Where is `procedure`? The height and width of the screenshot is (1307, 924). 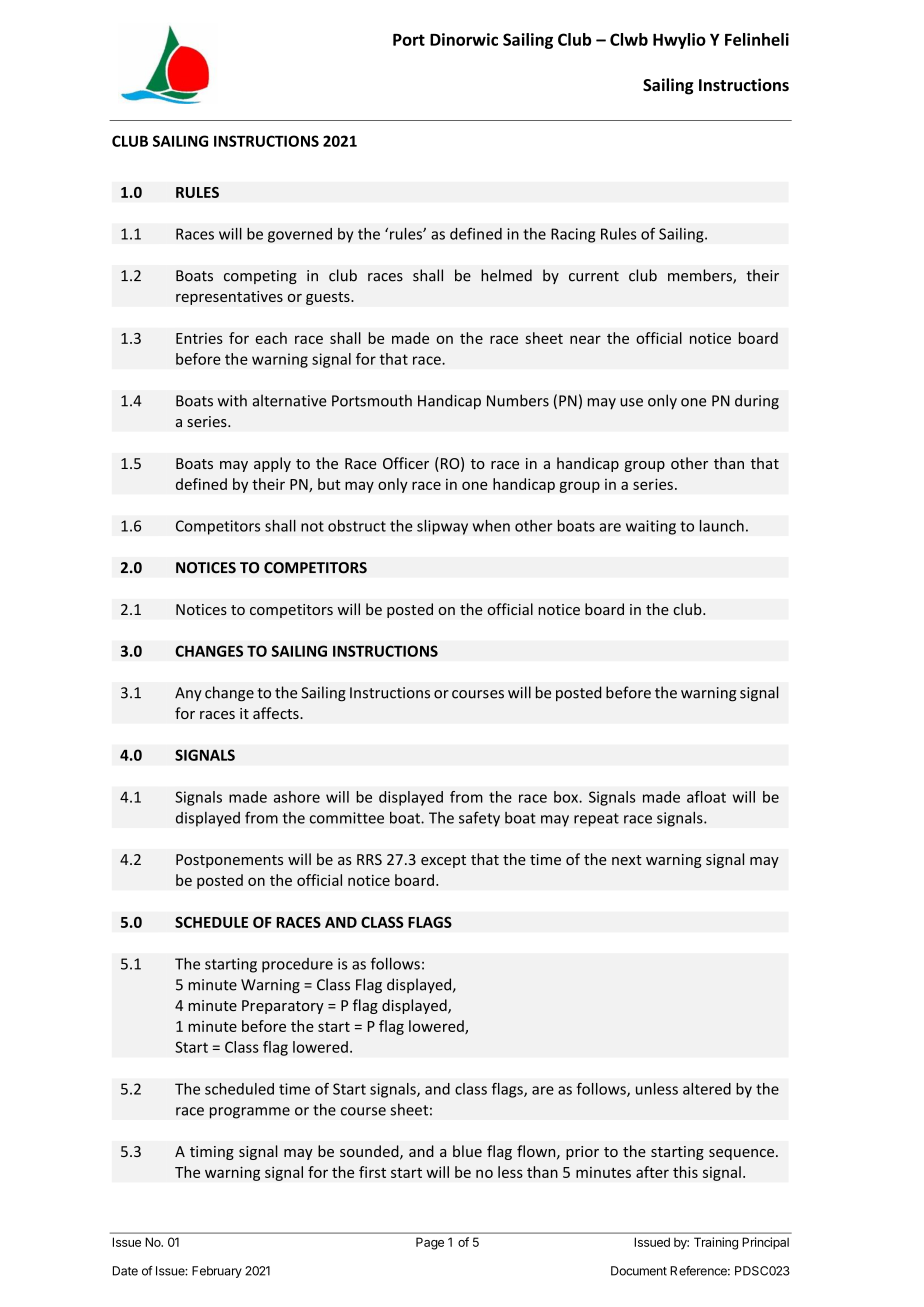 procedure is located at coordinates (297, 965).
